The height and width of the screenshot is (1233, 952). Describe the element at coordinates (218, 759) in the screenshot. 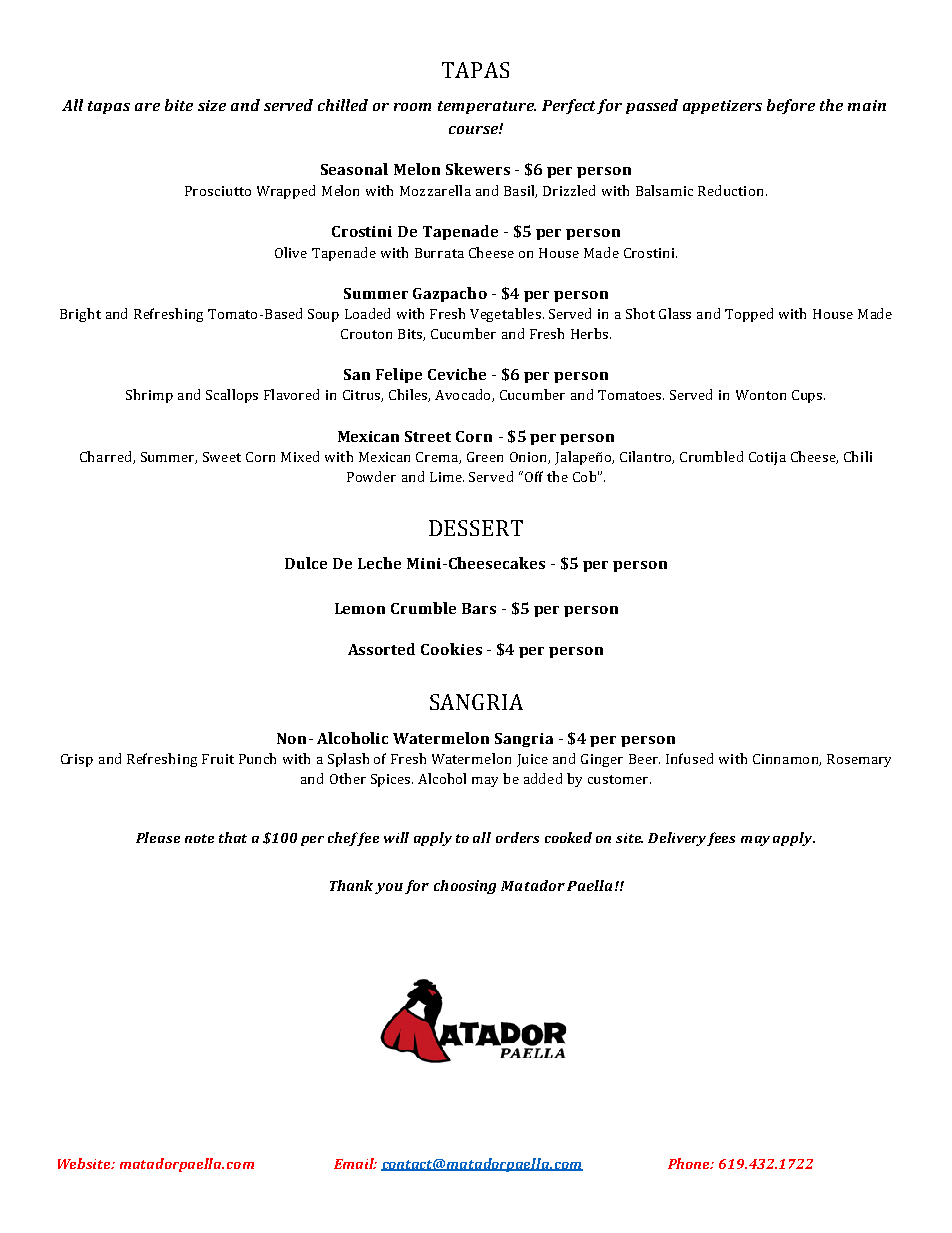

I see `Fruit` at that location.
